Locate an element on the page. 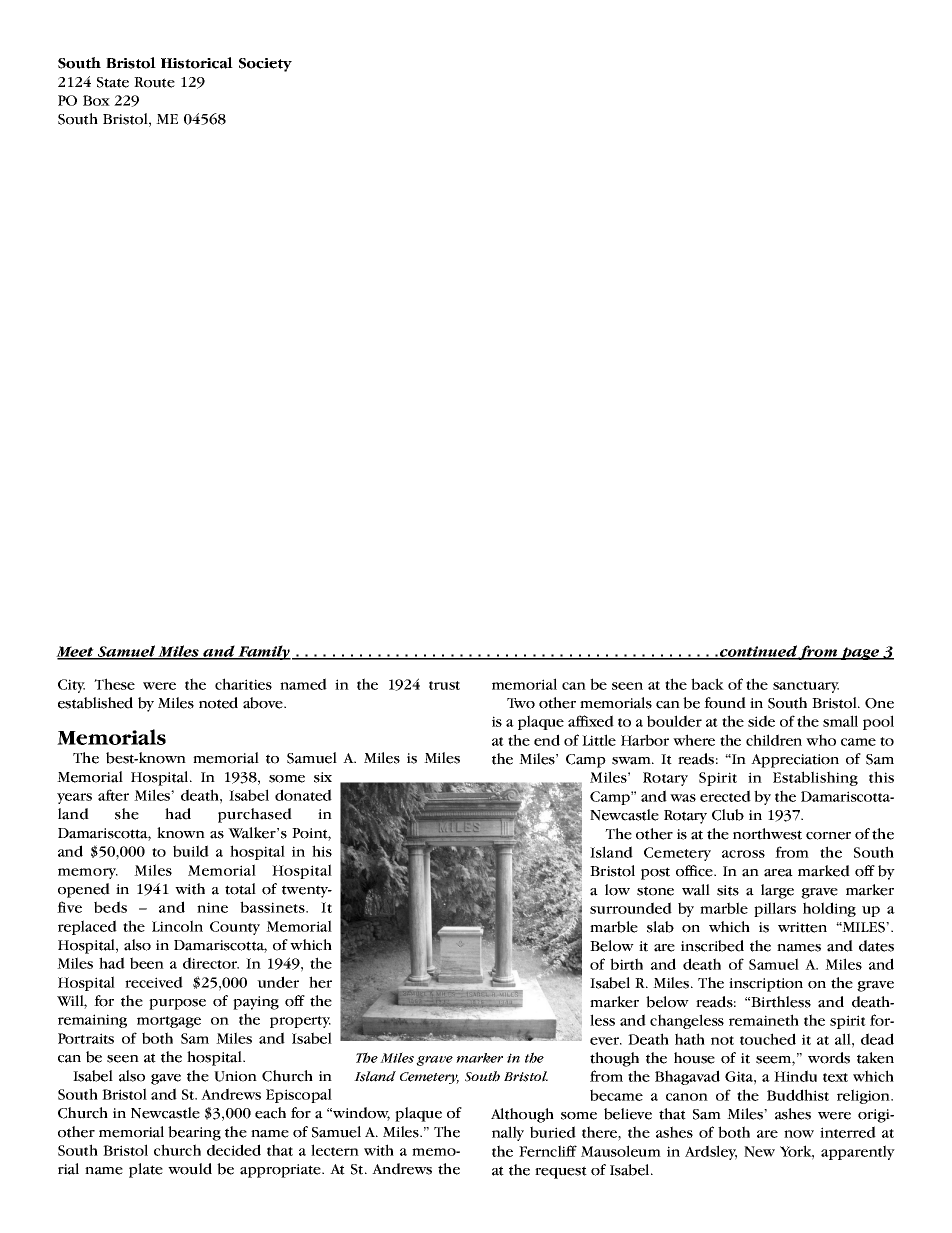 The width and height of the page is (952, 1233). interred is located at coordinates (848, 1132).
